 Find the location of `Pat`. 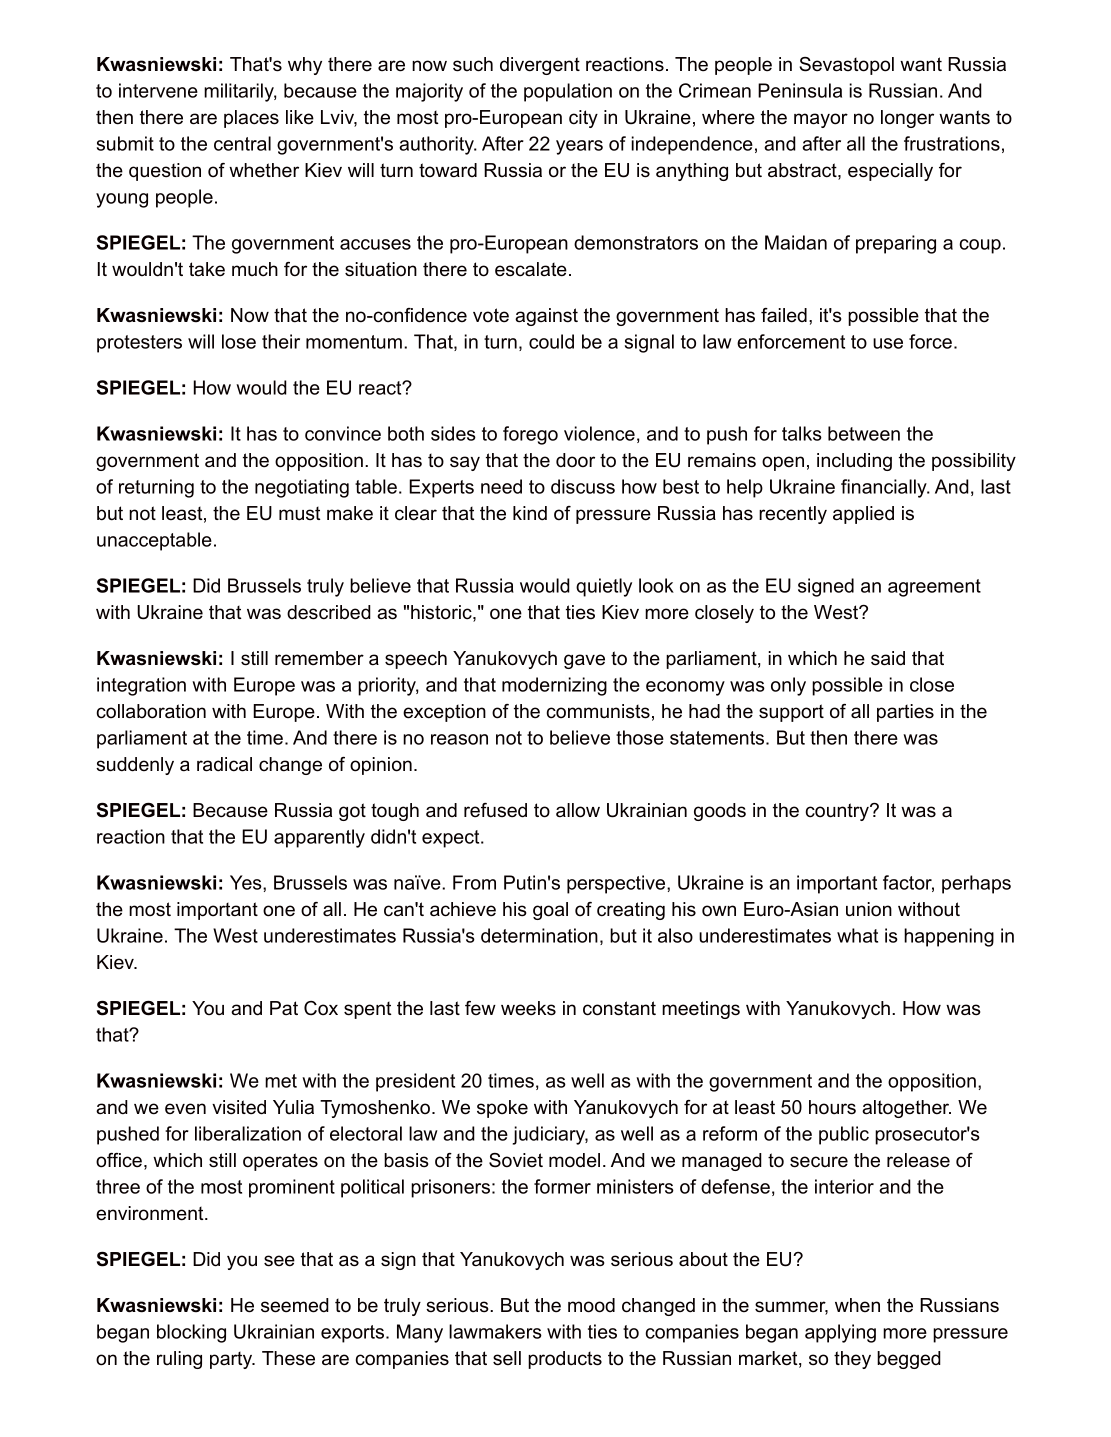

Pat is located at coordinates (284, 1008).
